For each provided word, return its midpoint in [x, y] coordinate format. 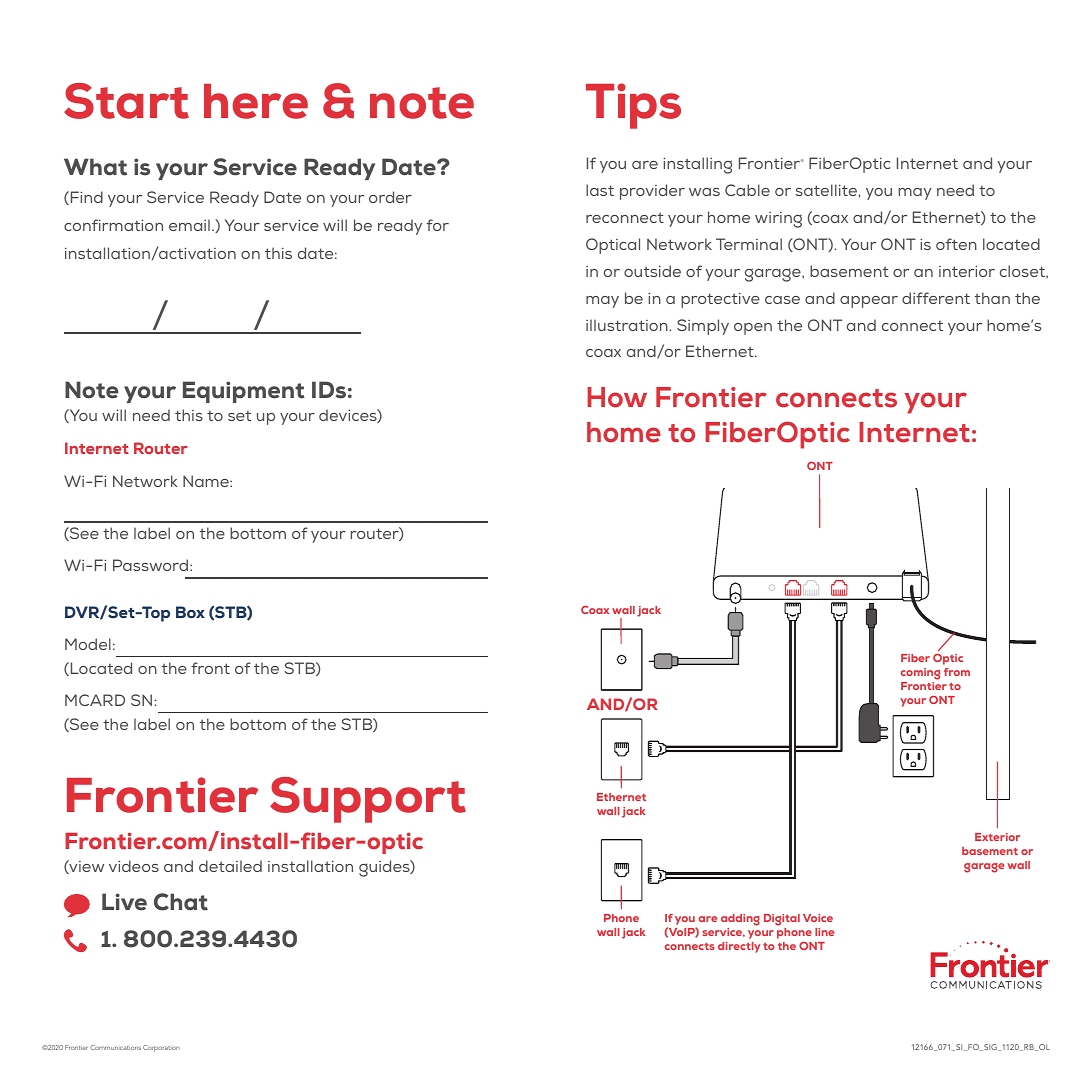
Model [88, 644]
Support [368, 800]
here [256, 101]
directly [739, 947]
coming [920, 675]
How [617, 397]
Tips [633, 106]
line [824, 932]
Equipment [244, 392]
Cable [747, 190]
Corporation [161, 1048]
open [753, 329]
